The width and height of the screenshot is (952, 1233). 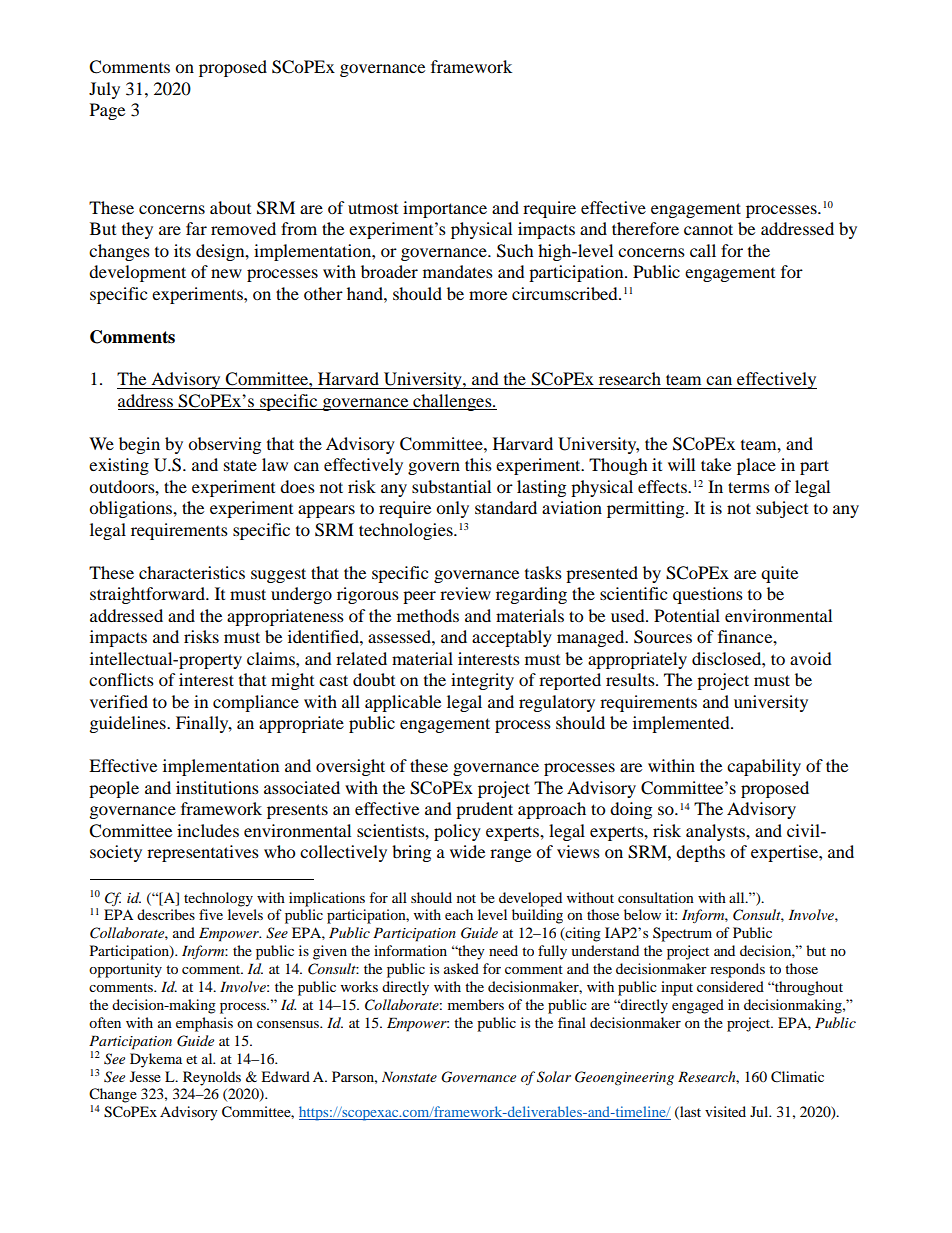 I want to click on cannot, so click(x=708, y=229).
